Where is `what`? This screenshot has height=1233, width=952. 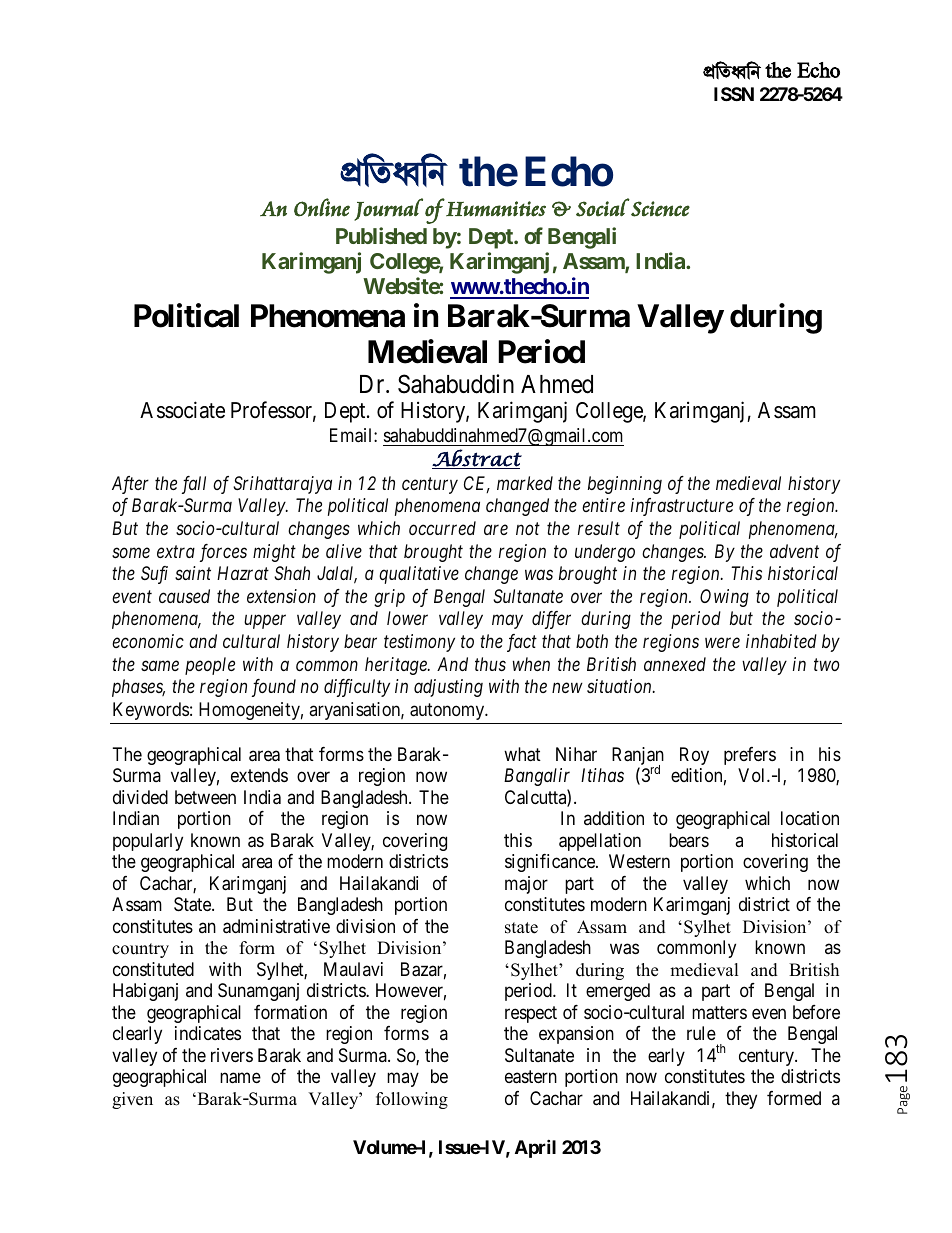
what is located at coordinates (522, 754).
